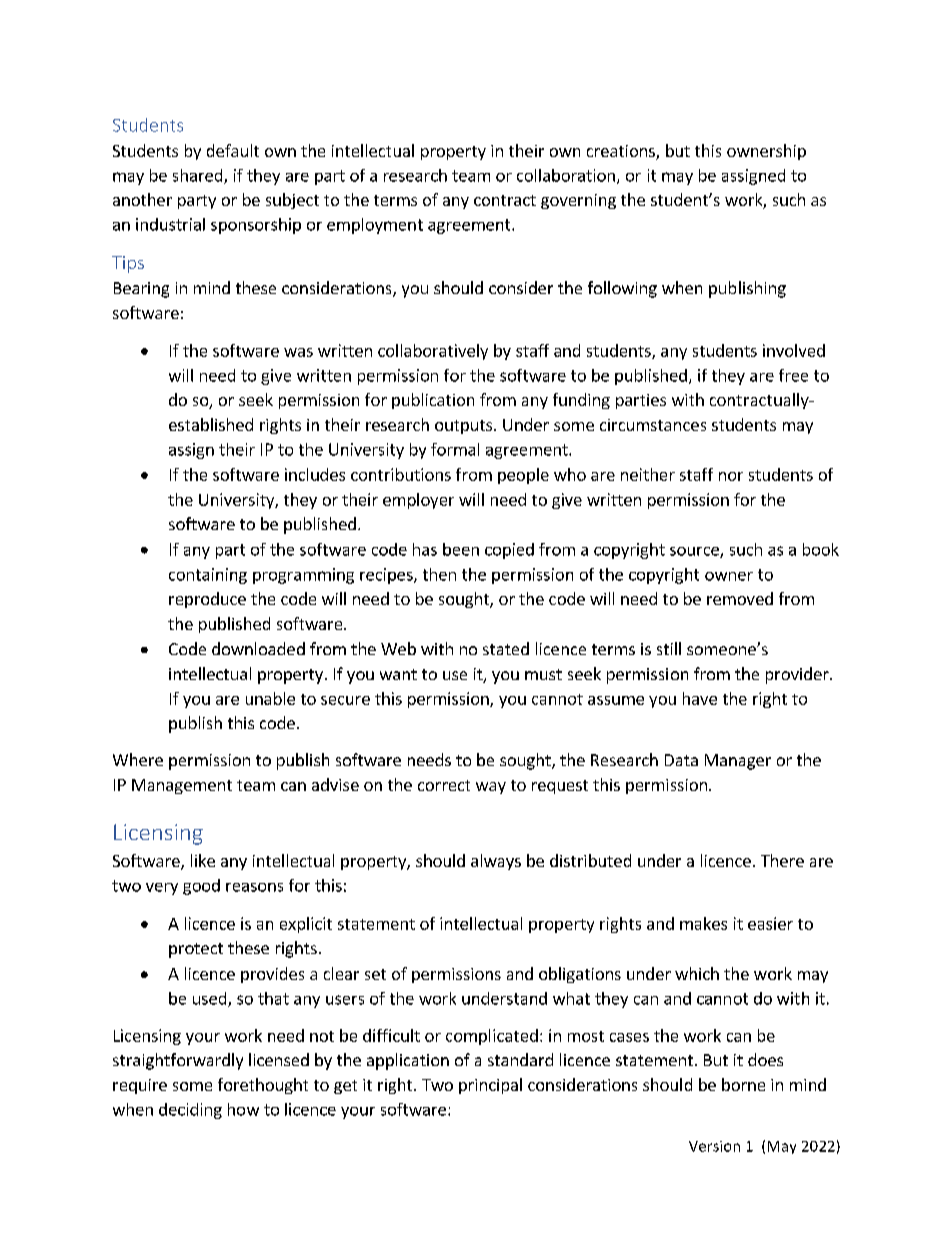  I want to click on borne, so click(743, 1084).
